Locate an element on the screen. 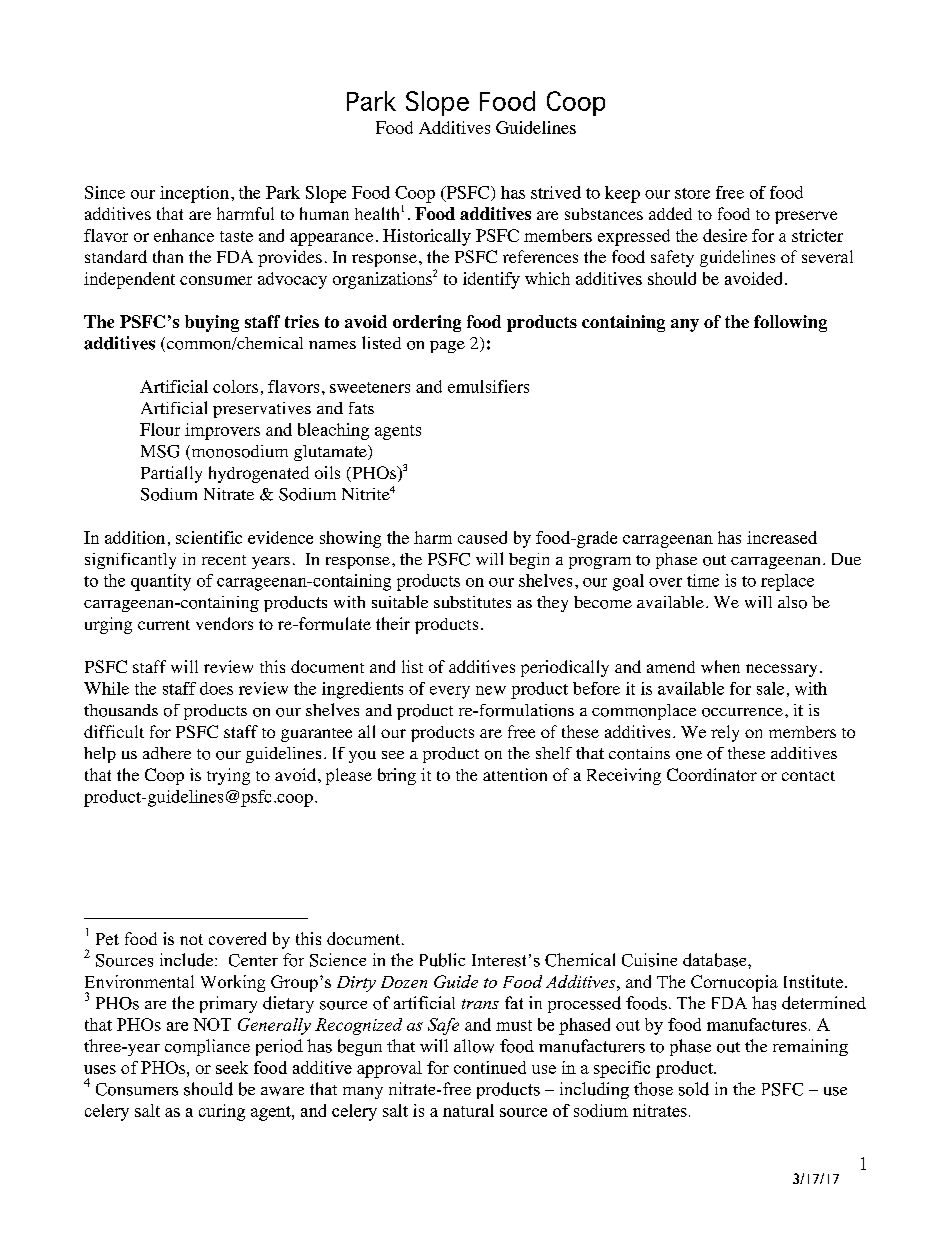  rely is located at coordinates (725, 733).
